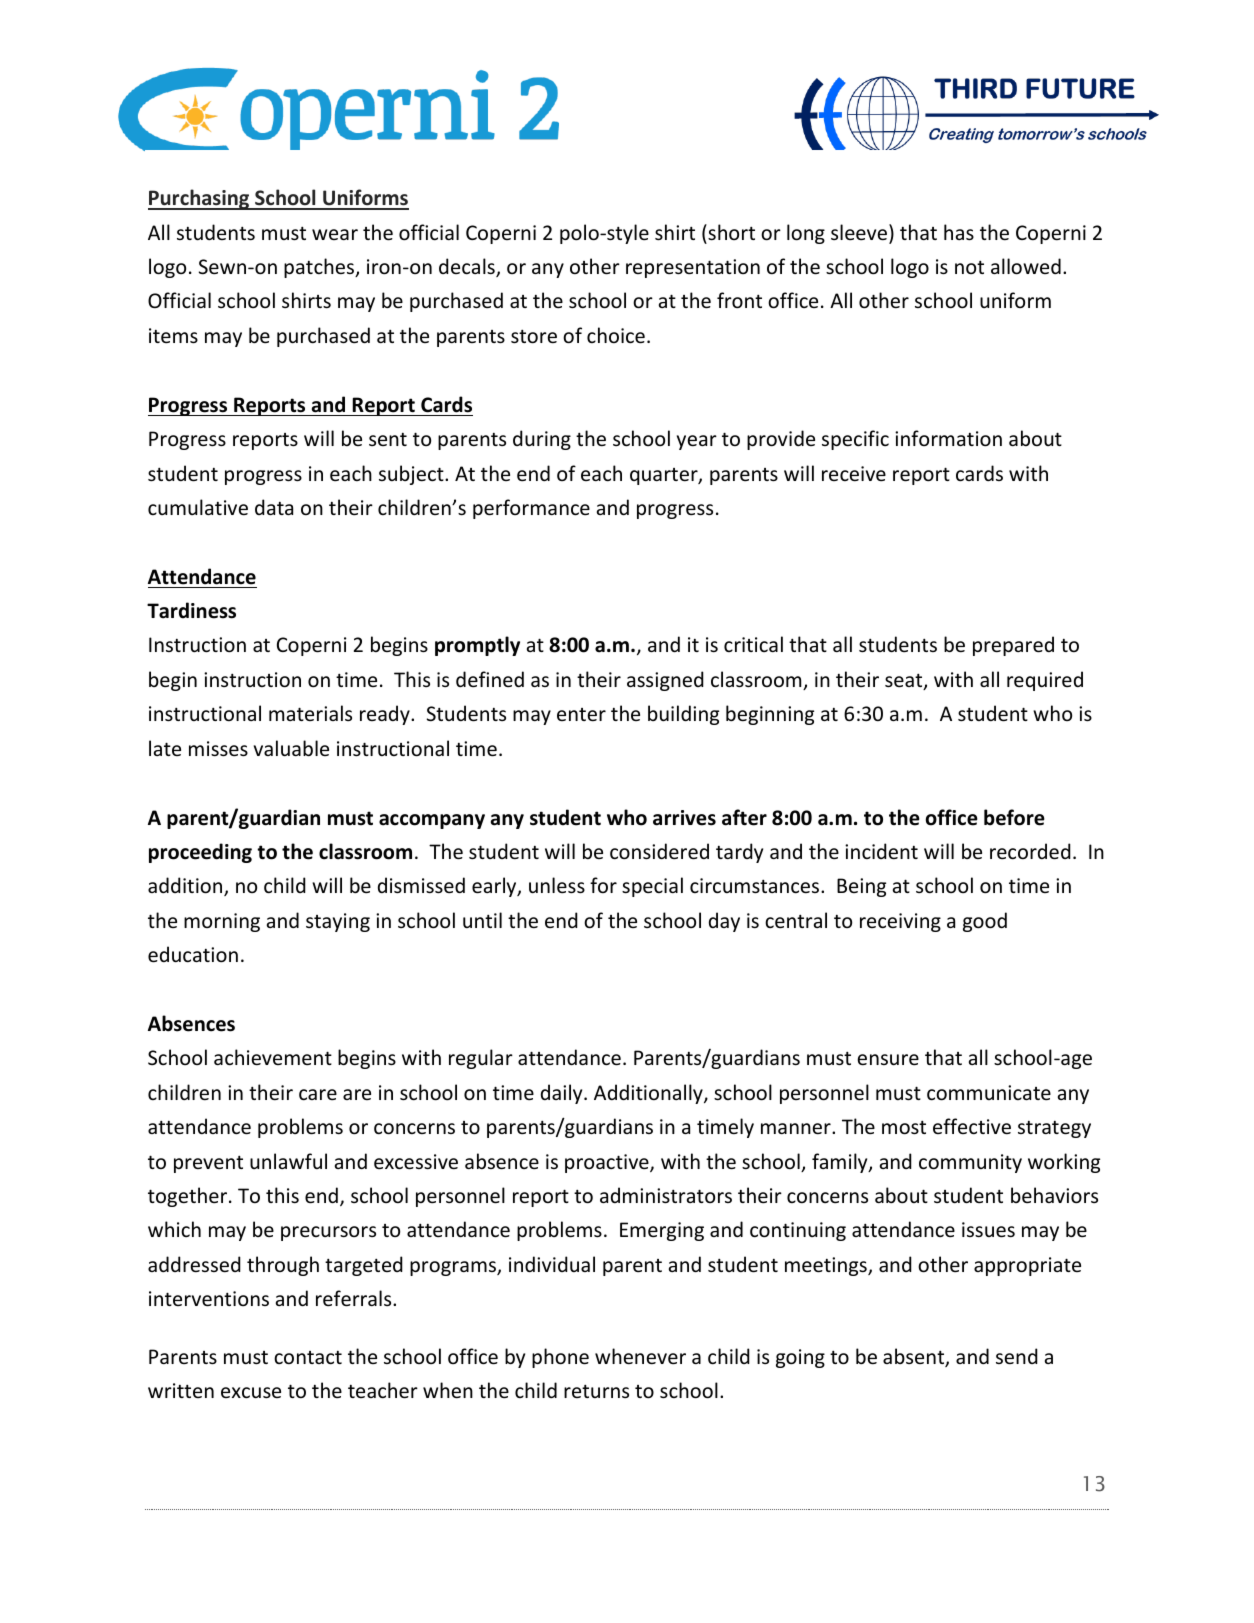 The width and height of the image is (1254, 1623). I want to click on proactive, so click(608, 1163).
